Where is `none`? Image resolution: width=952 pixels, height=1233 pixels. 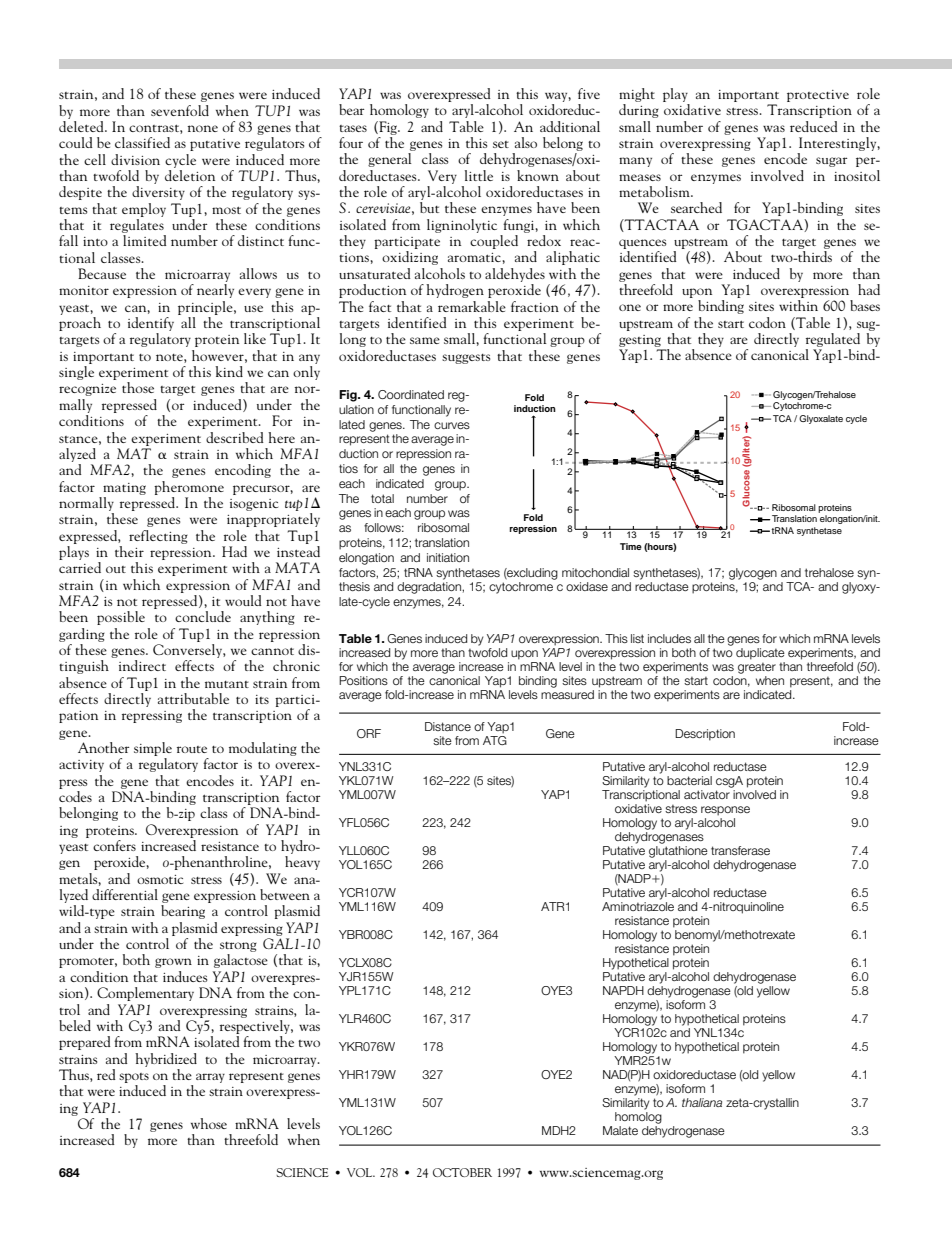 none is located at coordinates (203, 128).
